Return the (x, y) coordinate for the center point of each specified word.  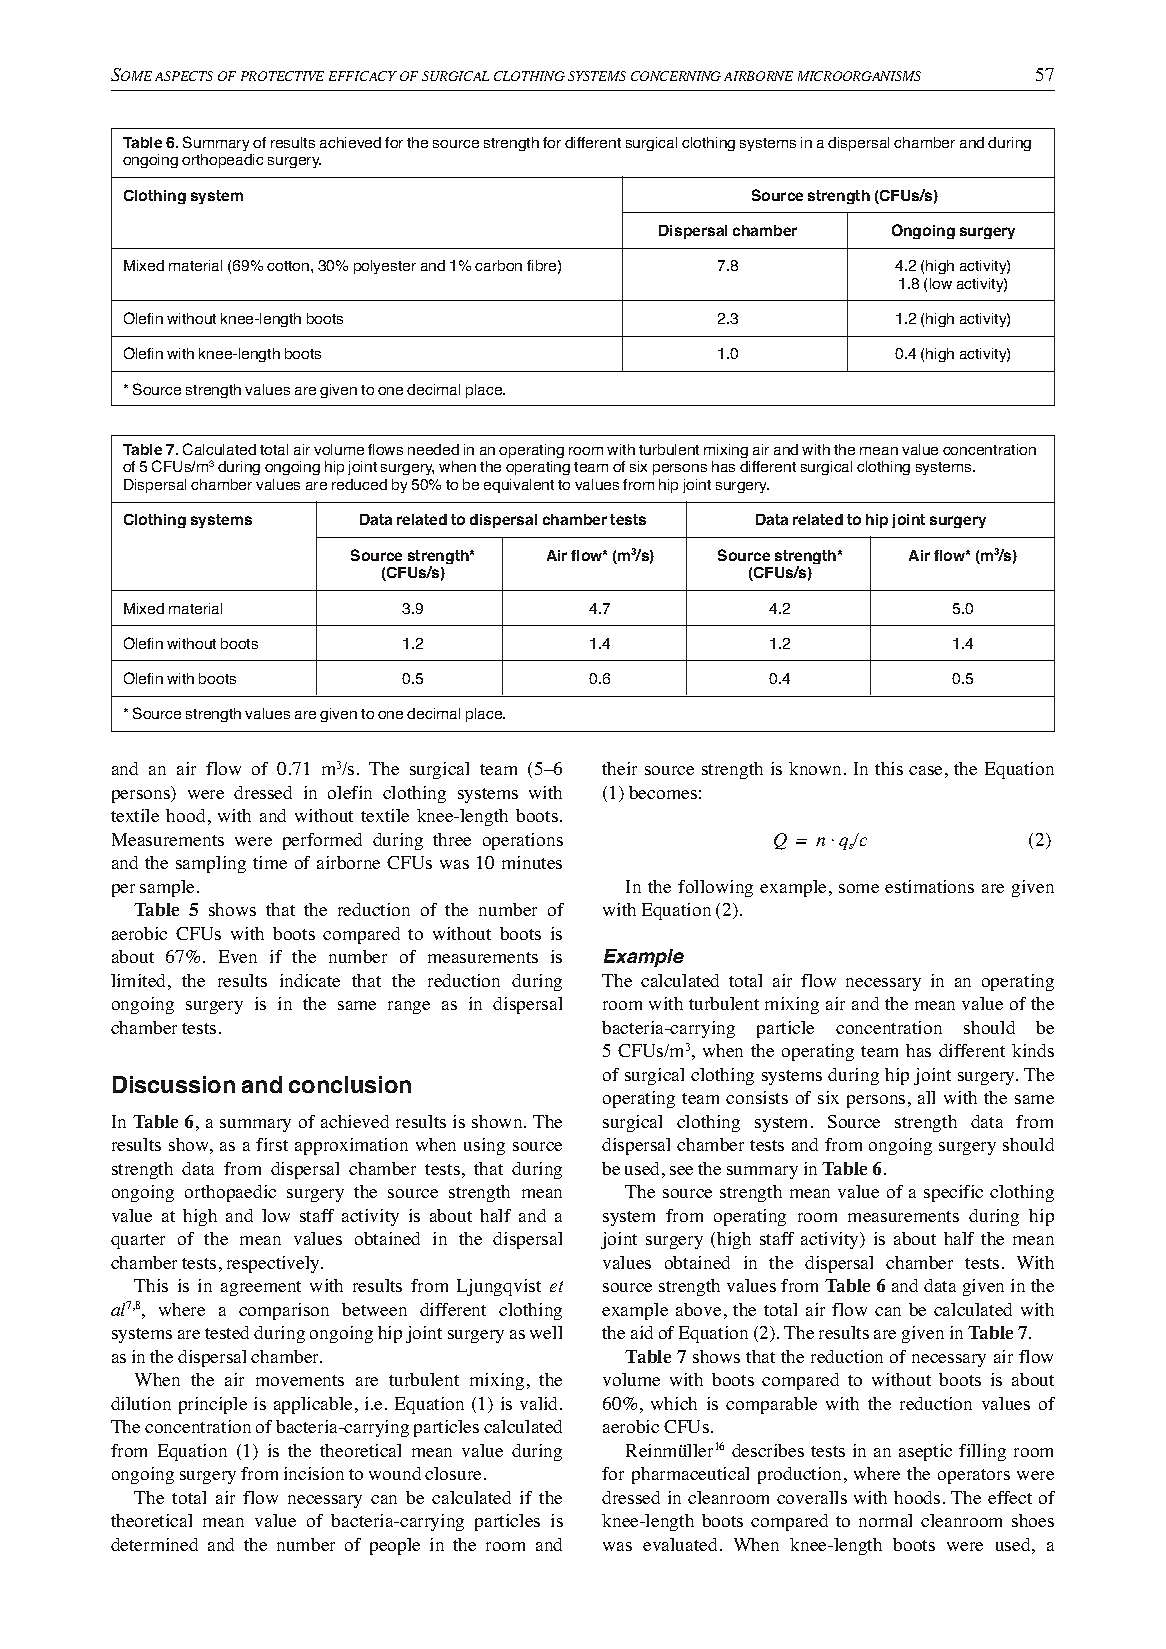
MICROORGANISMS (859, 76)
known (817, 768)
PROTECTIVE (282, 76)
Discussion (174, 1084)
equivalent (519, 486)
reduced (359, 484)
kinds (1033, 1050)
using (484, 1146)
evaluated (682, 1544)
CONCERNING (676, 76)
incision (314, 1473)
